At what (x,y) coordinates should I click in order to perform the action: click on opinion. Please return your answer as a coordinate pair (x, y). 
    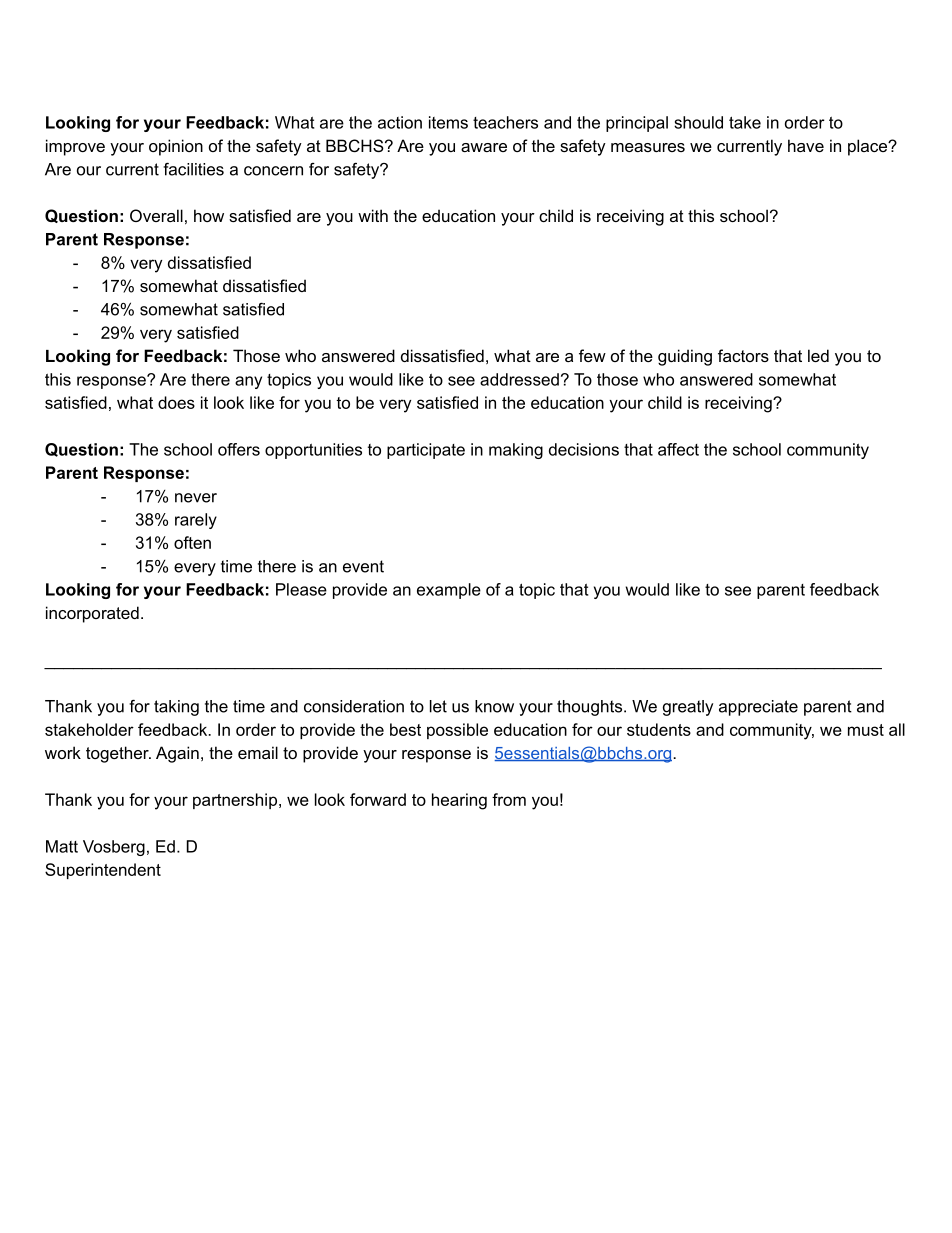
    Looking at the image, I should click on (176, 147).
